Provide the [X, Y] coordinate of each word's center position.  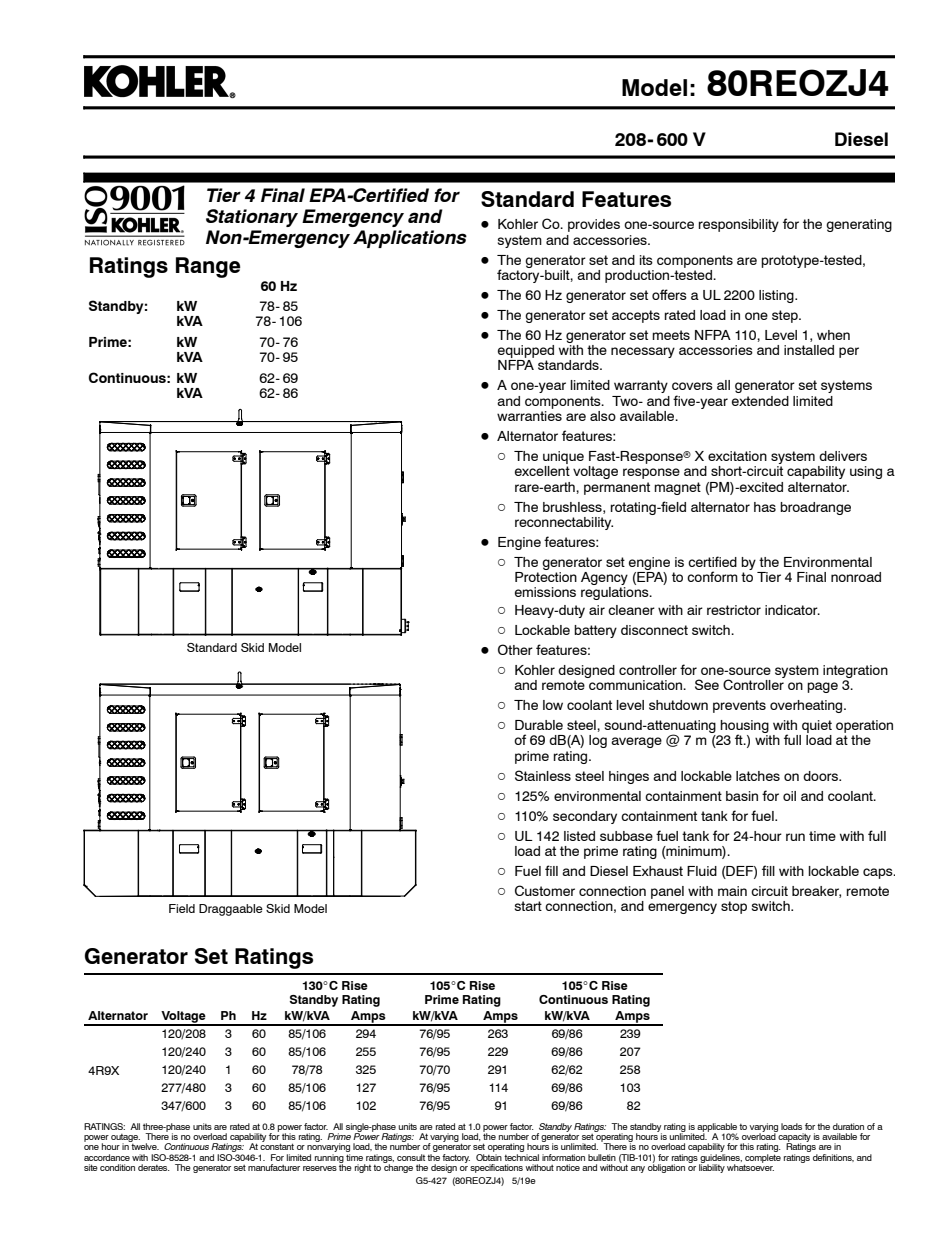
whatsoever [750, 1166]
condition [117, 1167]
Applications [410, 239]
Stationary [252, 218]
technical [521, 1156]
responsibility [739, 225]
